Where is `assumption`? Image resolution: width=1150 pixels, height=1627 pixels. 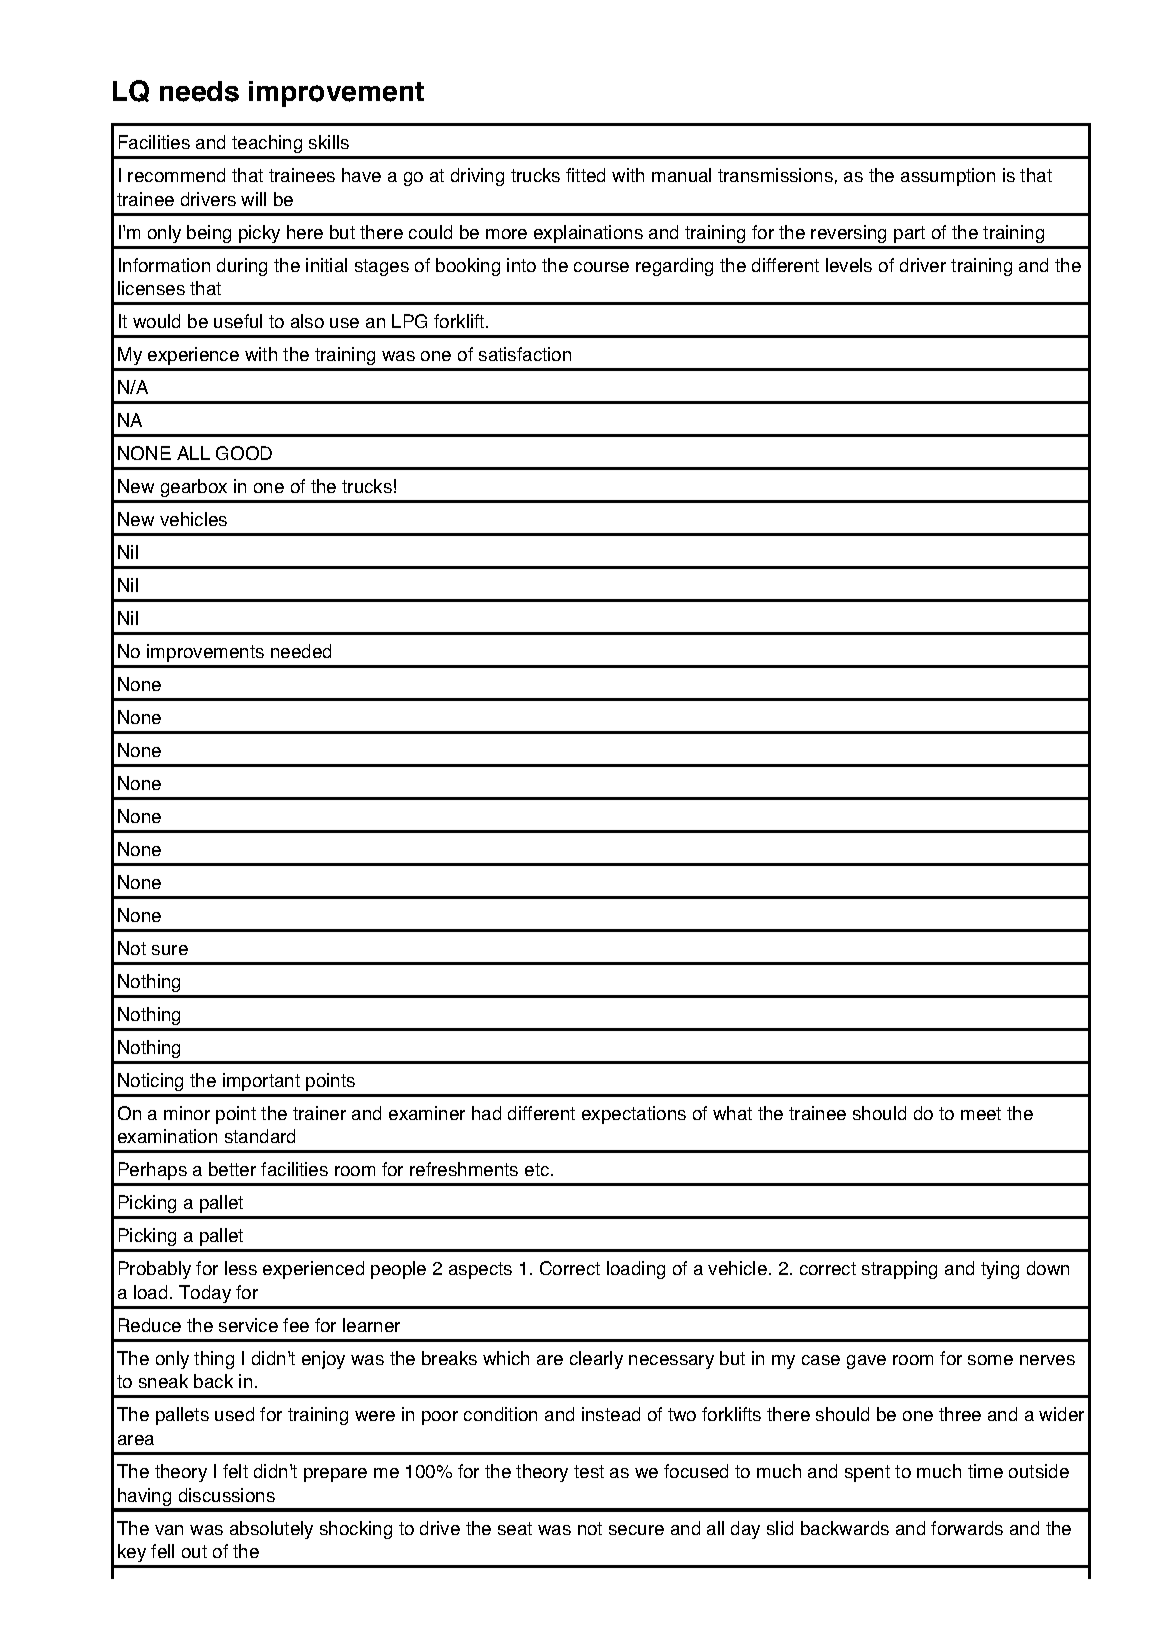 assumption is located at coordinates (948, 177).
